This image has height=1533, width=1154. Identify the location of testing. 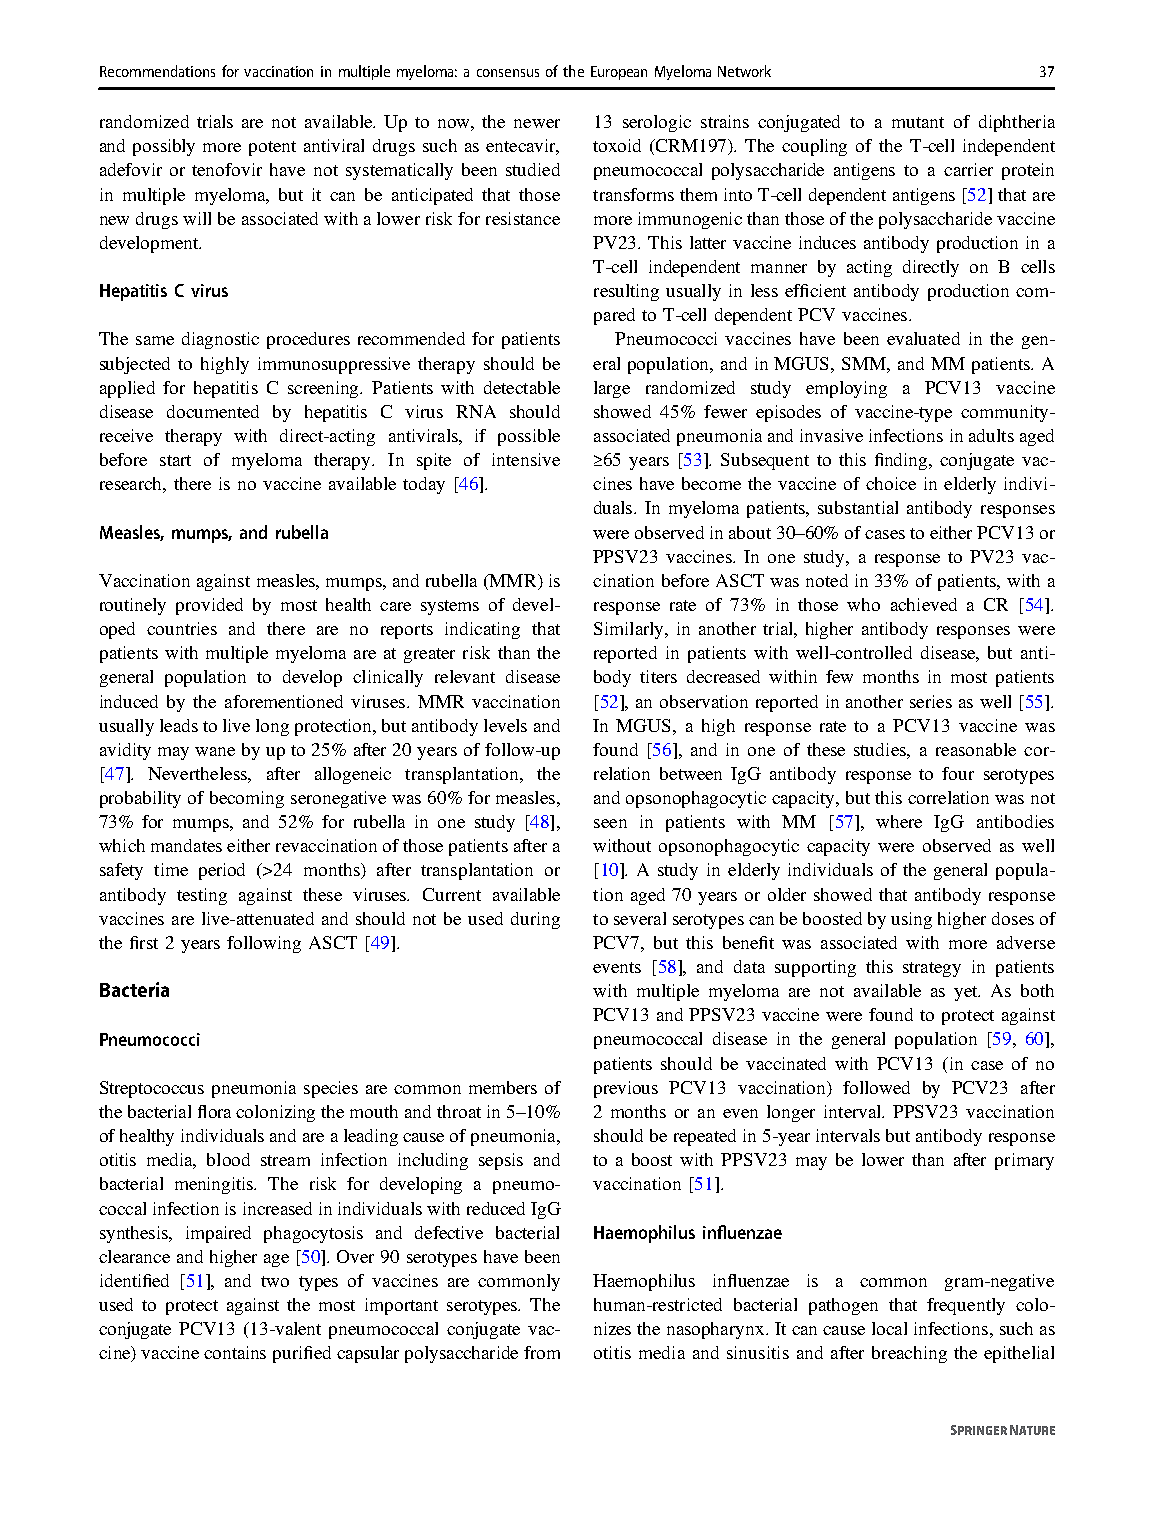
(202, 896).
